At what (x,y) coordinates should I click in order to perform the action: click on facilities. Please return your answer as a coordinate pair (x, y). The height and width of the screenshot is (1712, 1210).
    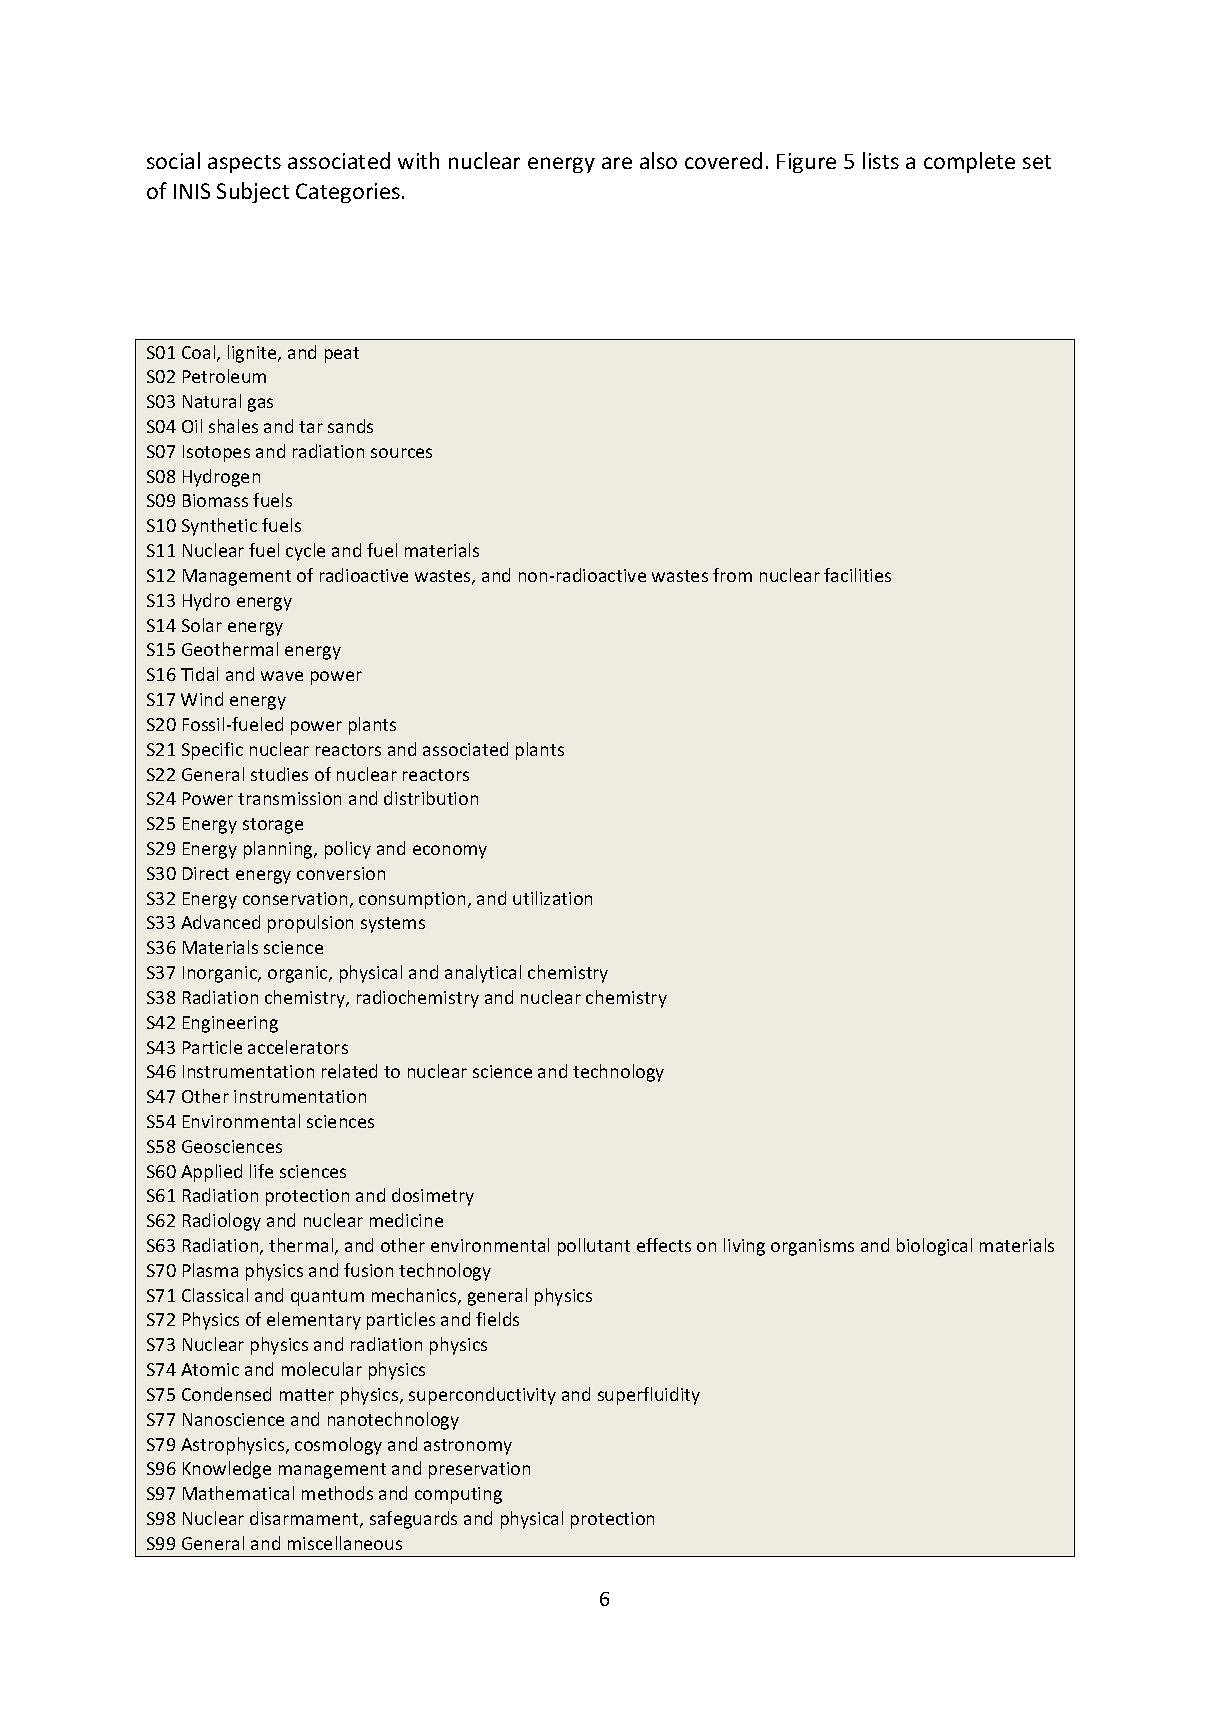
    Looking at the image, I should click on (857, 575).
